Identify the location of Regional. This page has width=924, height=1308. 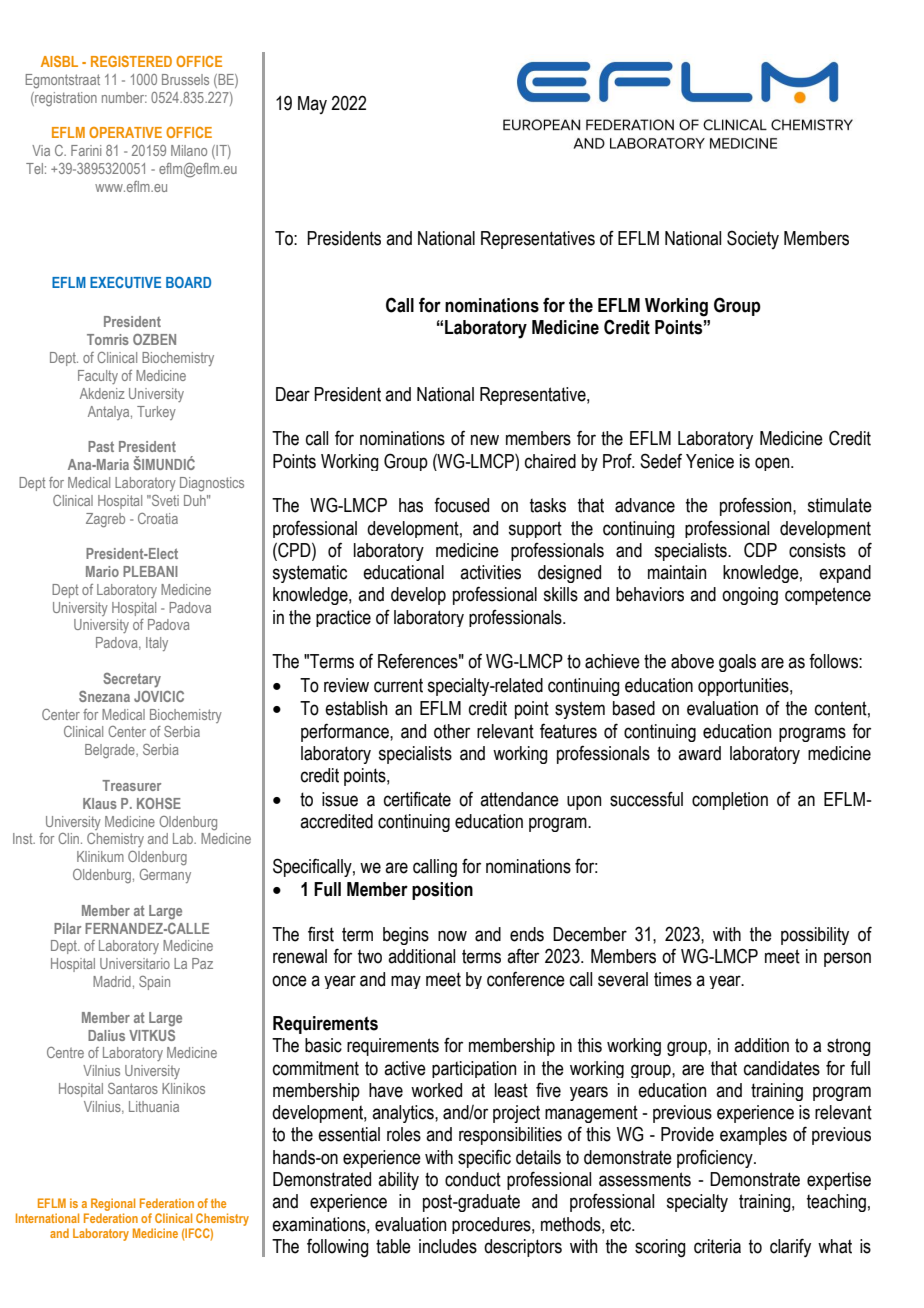
(113, 1204).
